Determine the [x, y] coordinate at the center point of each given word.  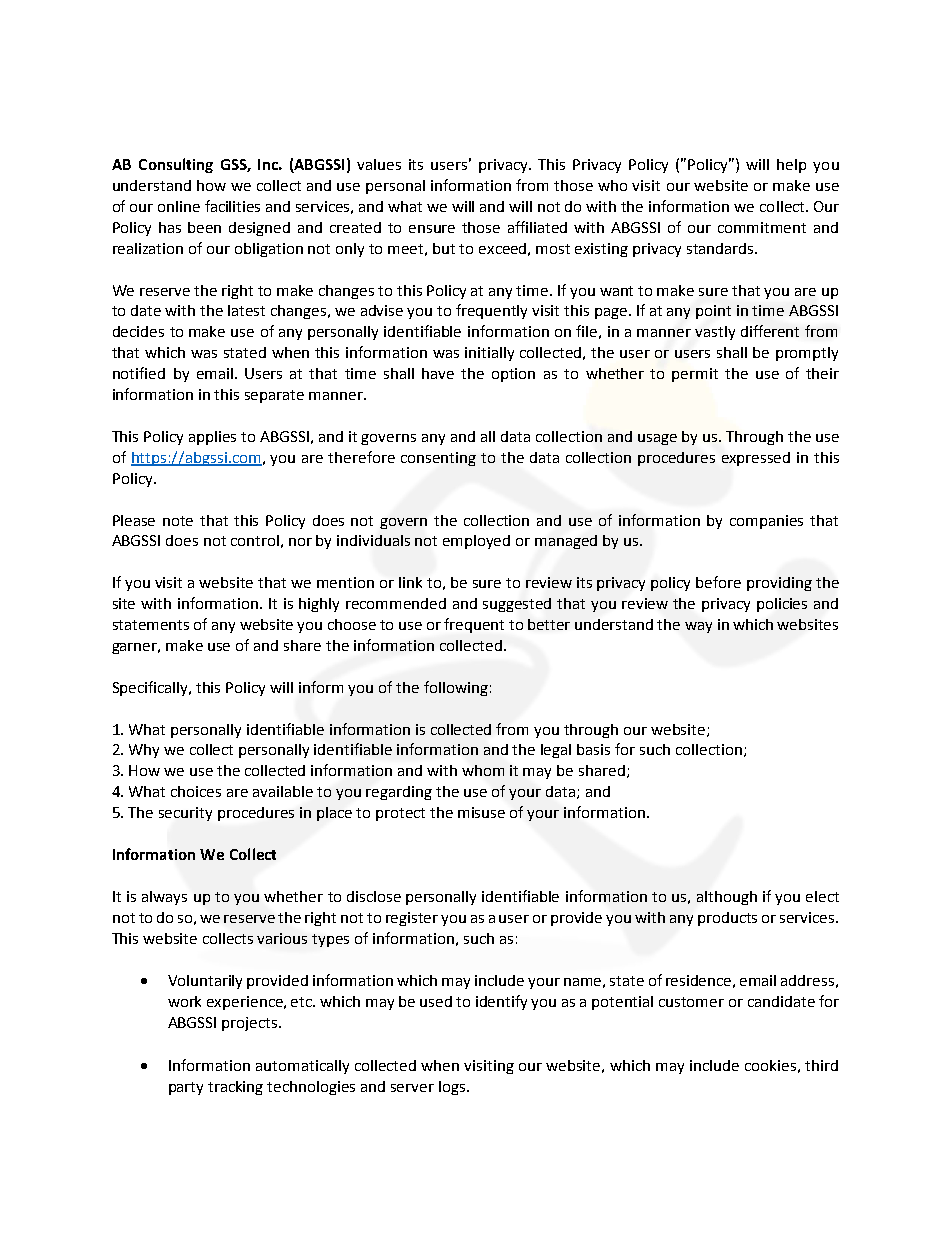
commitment [762, 227]
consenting [438, 459]
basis [593, 749]
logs [452, 1088]
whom [483, 770]
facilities [232, 206]
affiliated [537, 227]
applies [212, 438]
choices [196, 791]
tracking [235, 1088]
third [821, 1065]
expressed [756, 459]
